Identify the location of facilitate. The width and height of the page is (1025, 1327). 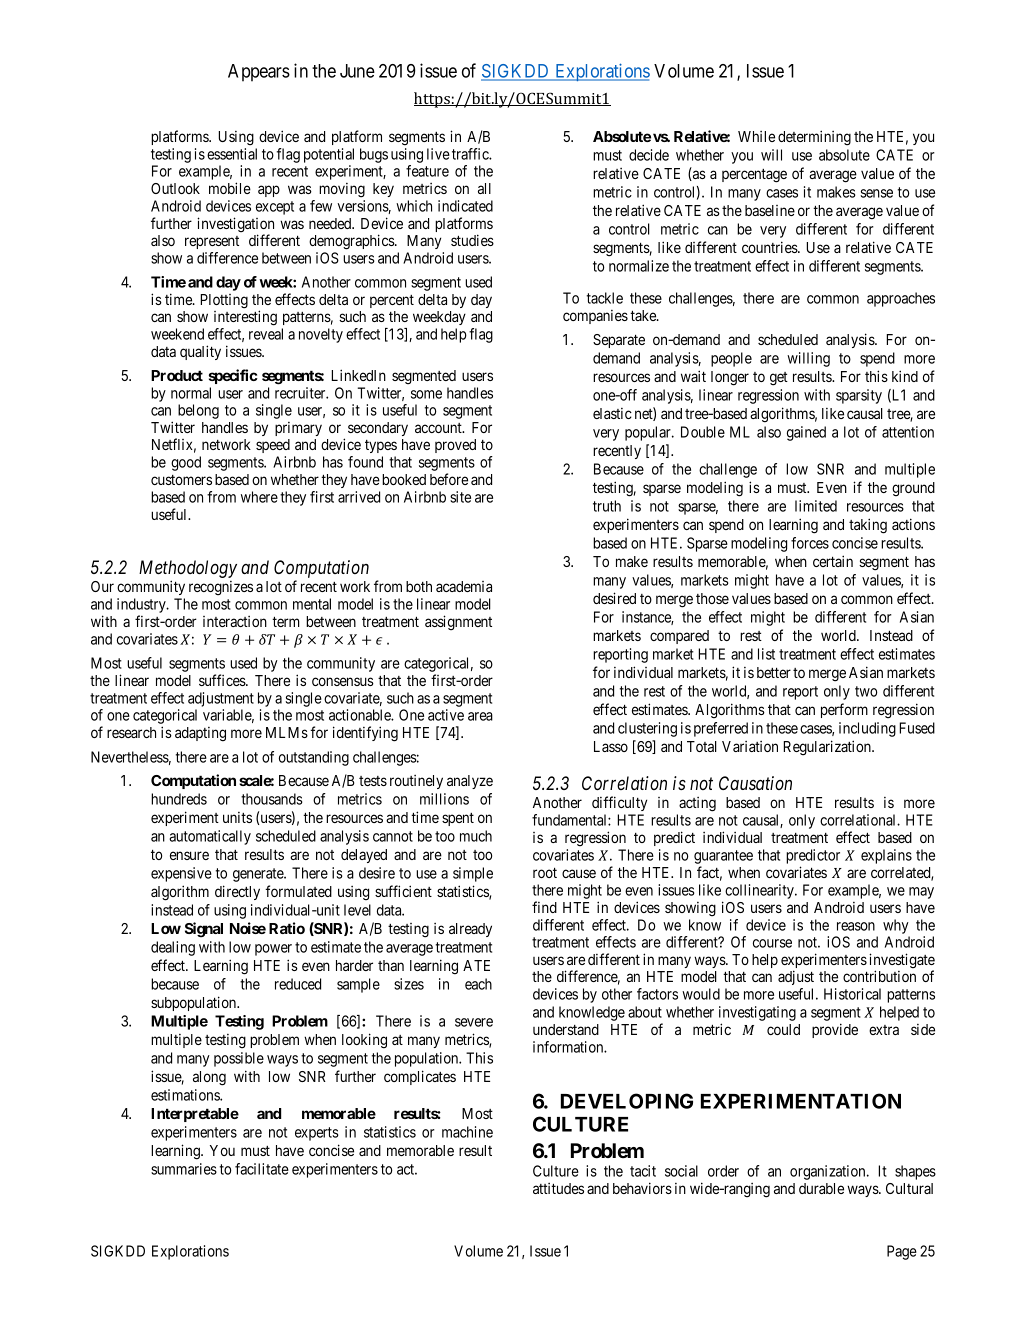
(262, 1169).
